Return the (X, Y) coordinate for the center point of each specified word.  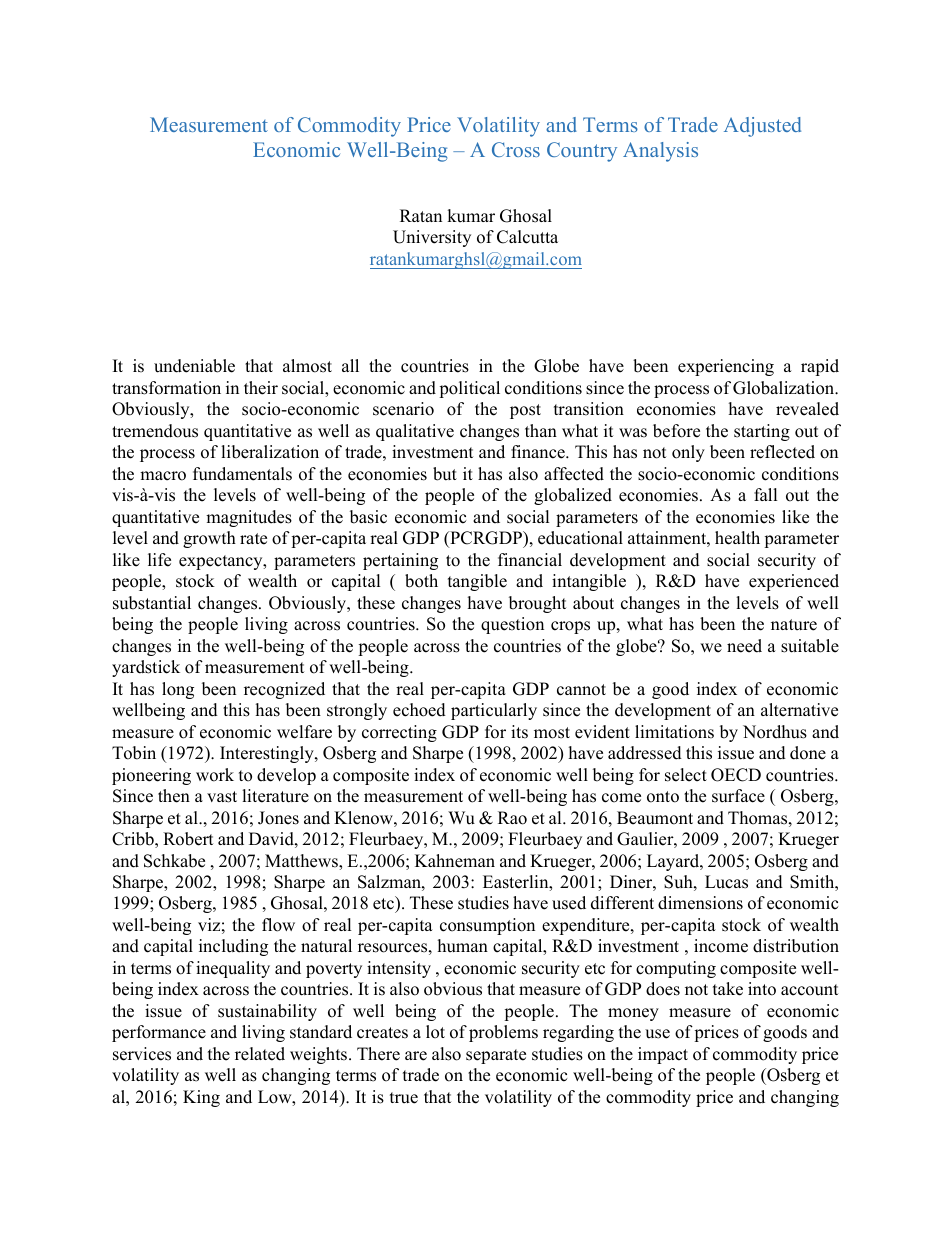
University (432, 238)
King (201, 1098)
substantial (152, 603)
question (512, 625)
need (744, 646)
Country (582, 152)
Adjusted (762, 127)
